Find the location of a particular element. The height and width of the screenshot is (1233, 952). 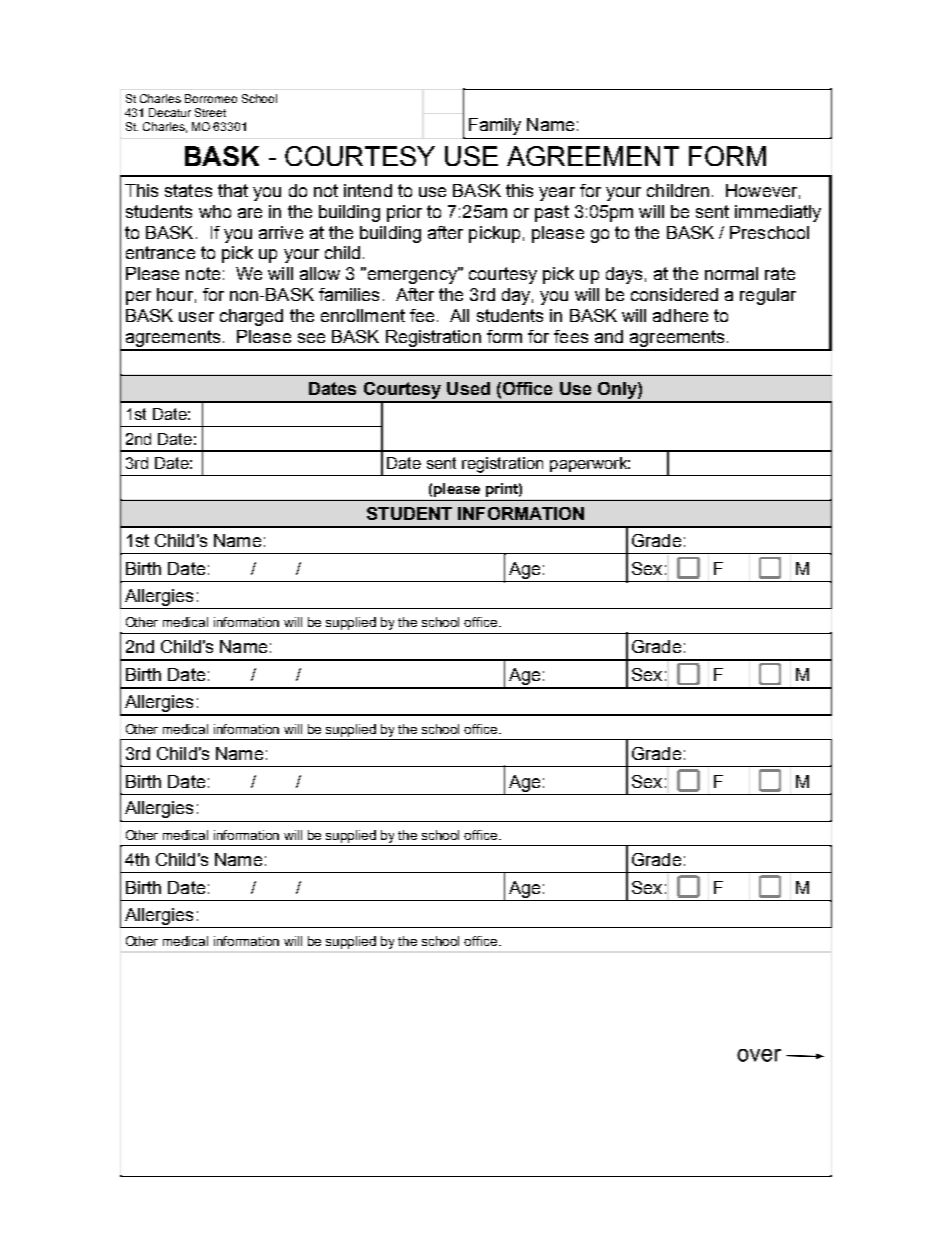

immediatly is located at coordinates (778, 213).
